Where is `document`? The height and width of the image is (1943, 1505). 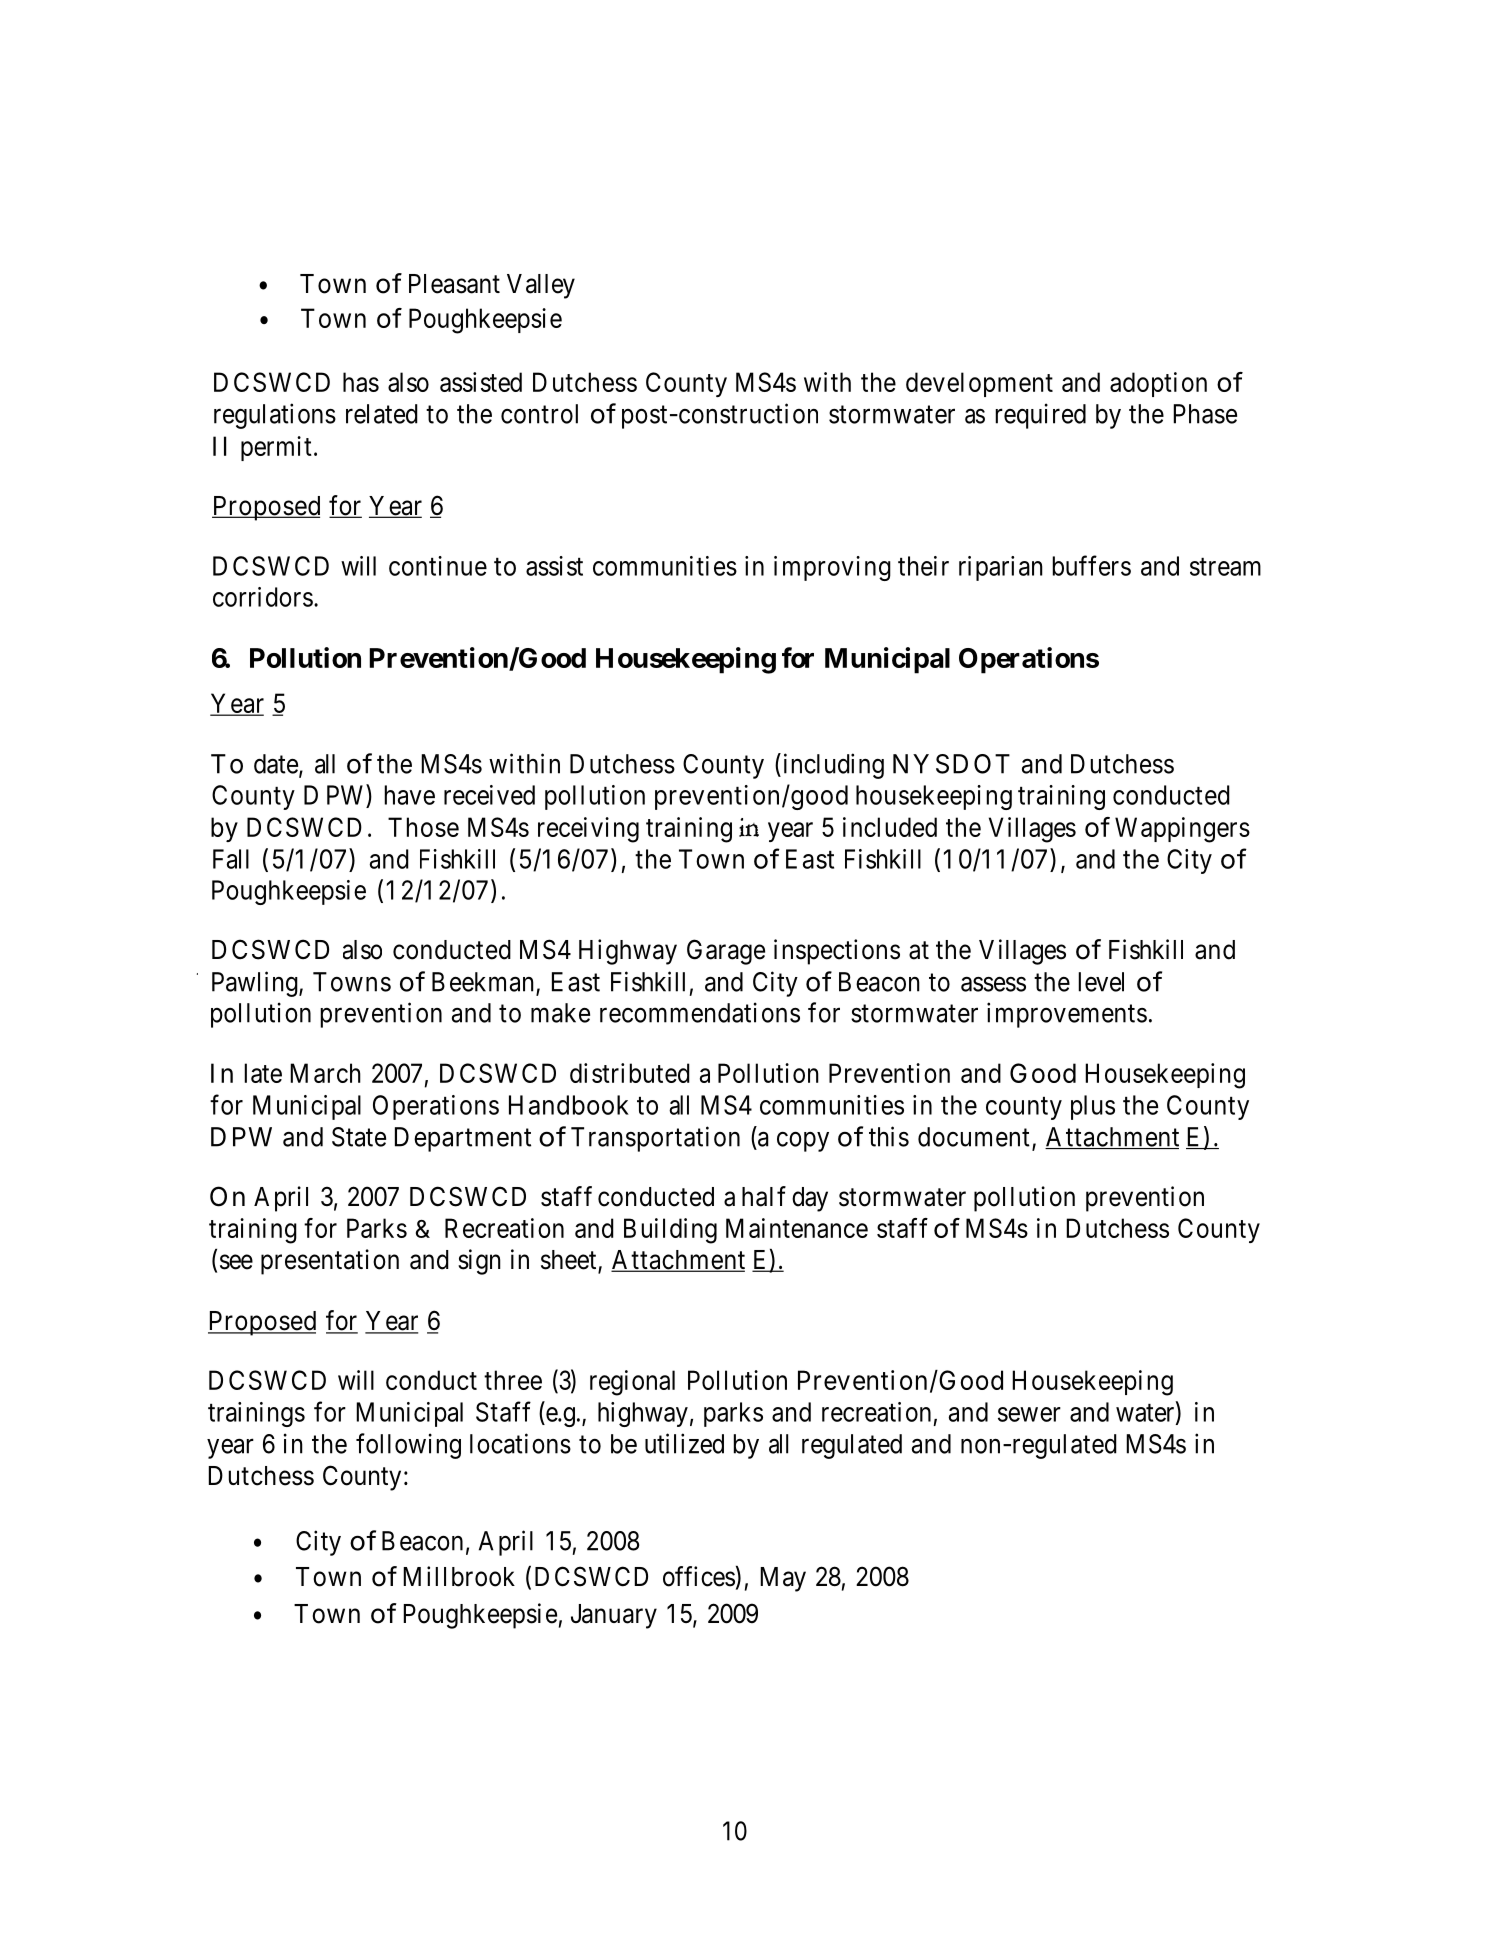 document is located at coordinates (974, 1137).
